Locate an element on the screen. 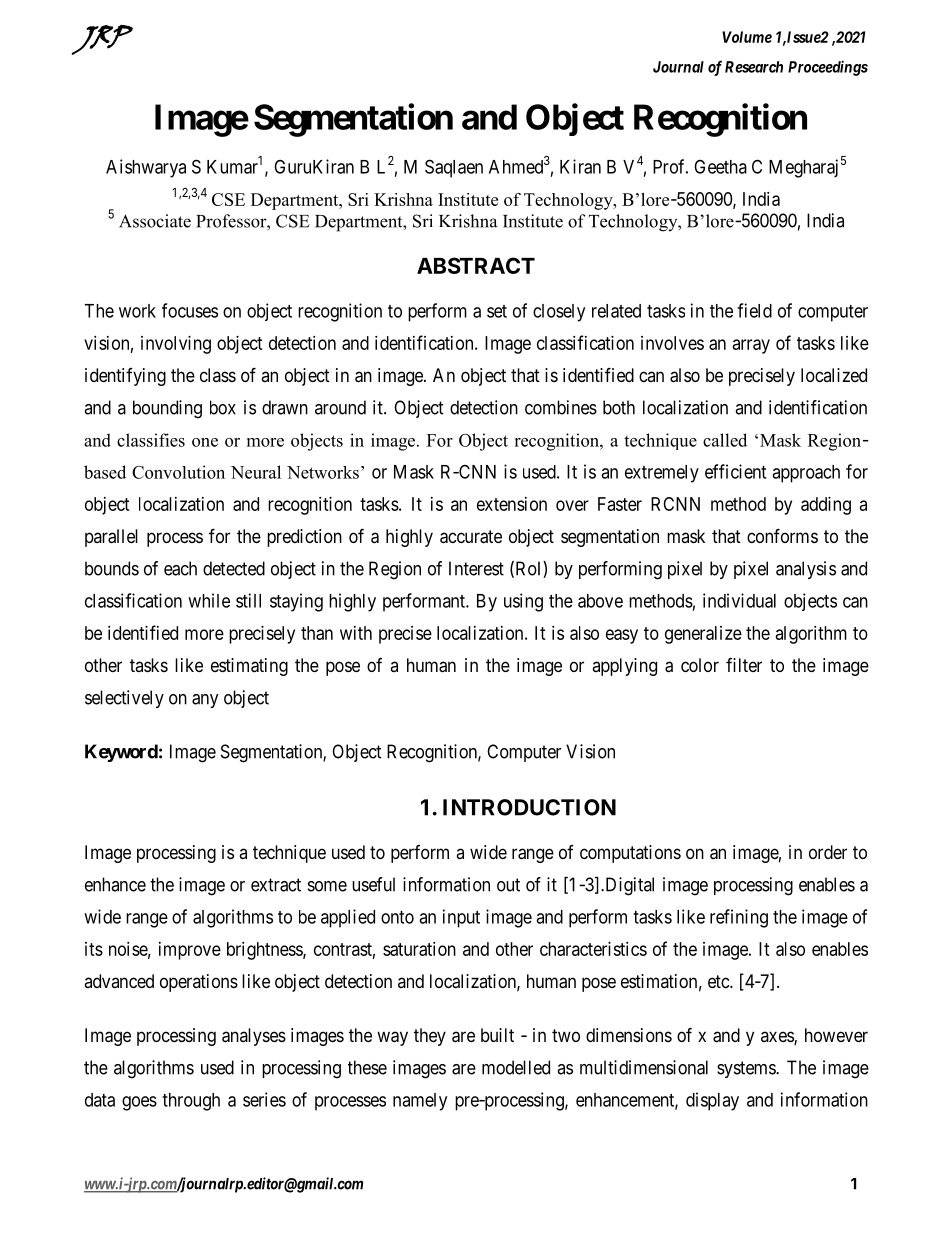 Image resolution: width=952 pixels, height=1233 pixels. modelled is located at coordinates (516, 1067).
